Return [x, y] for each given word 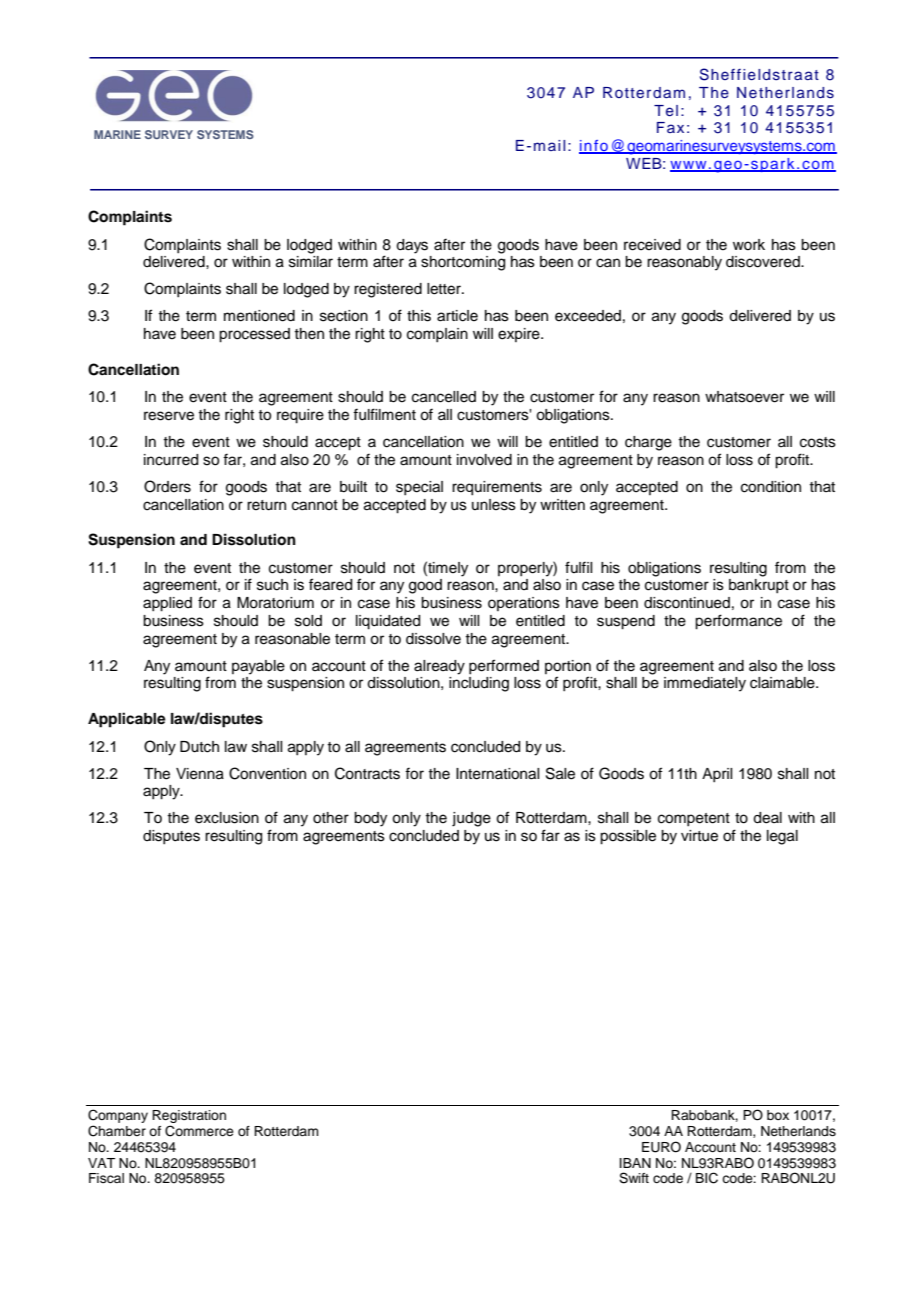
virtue [699, 836]
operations [524, 604]
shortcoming [463, 263]
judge [471, 819]
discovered [764, 262]
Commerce [199, 1131]
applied [167, 604]
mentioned [259, 316]
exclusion [227, 818]
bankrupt [759, 586]
